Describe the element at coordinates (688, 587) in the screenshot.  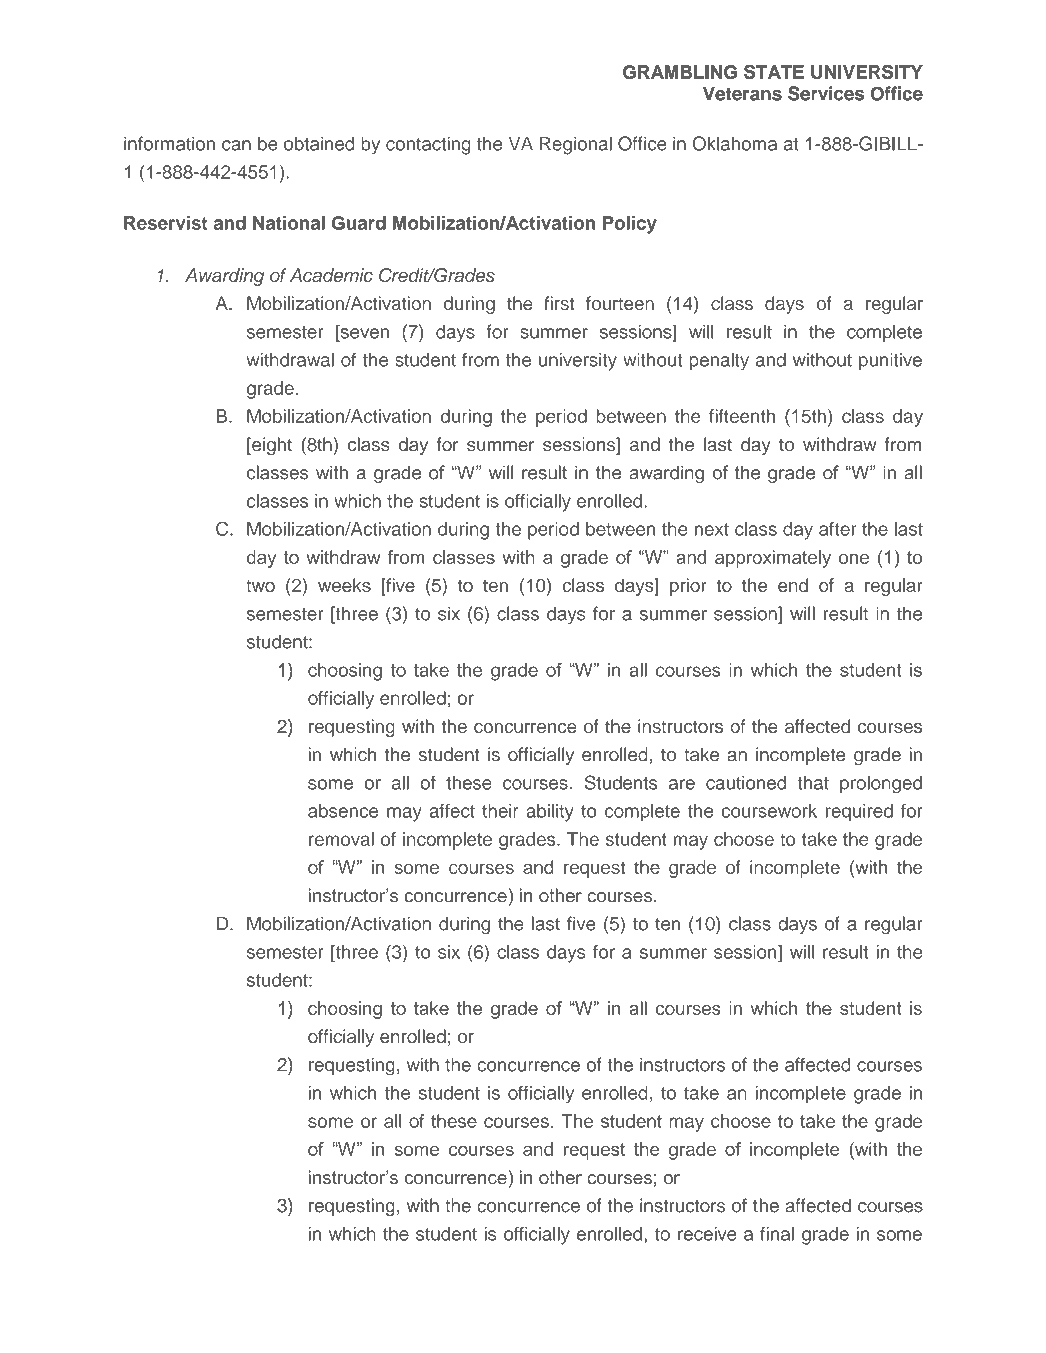
I see `prior` at that location.
